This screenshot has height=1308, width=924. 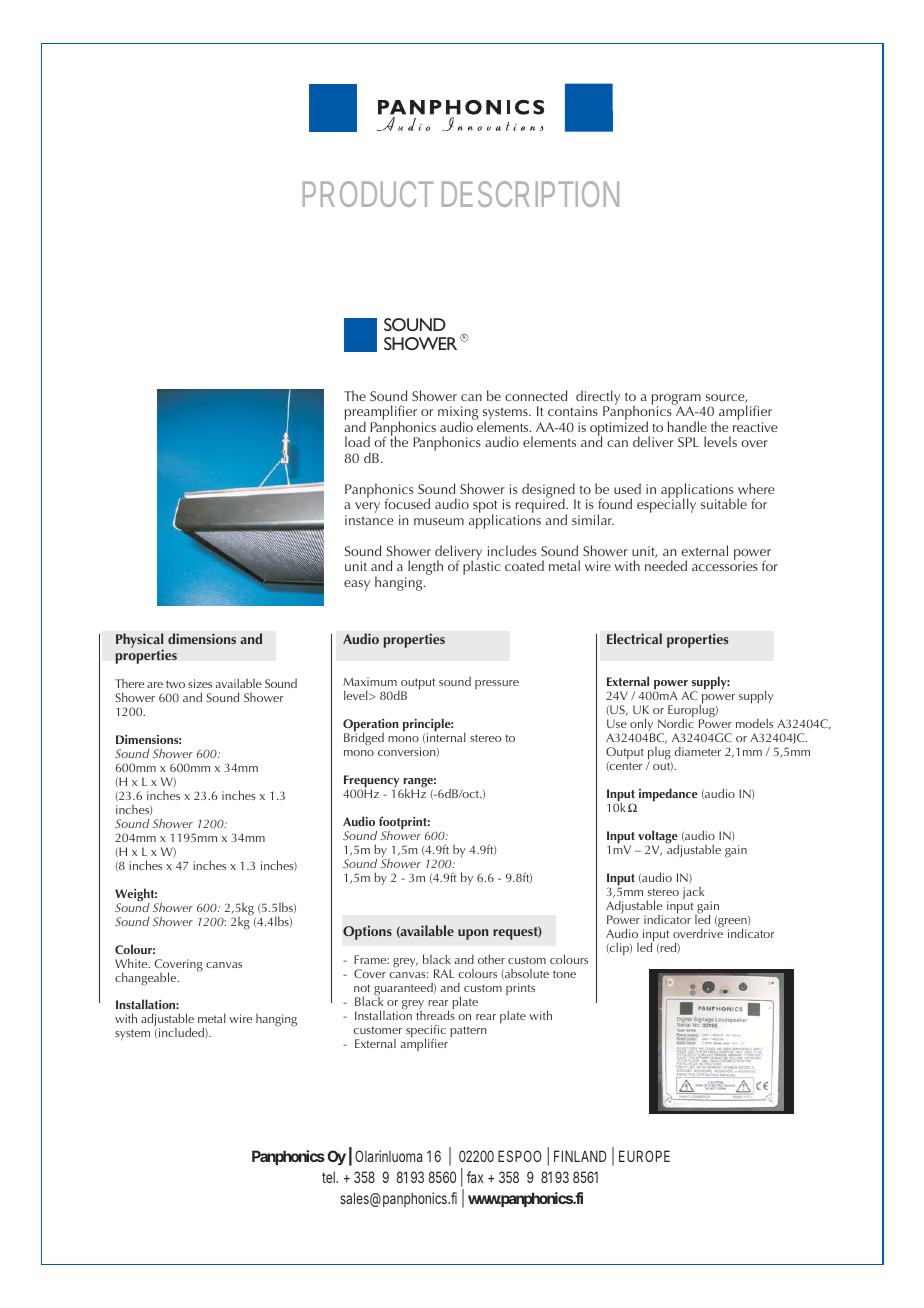 I want to click on fax, so click(x=475, y=1177).
